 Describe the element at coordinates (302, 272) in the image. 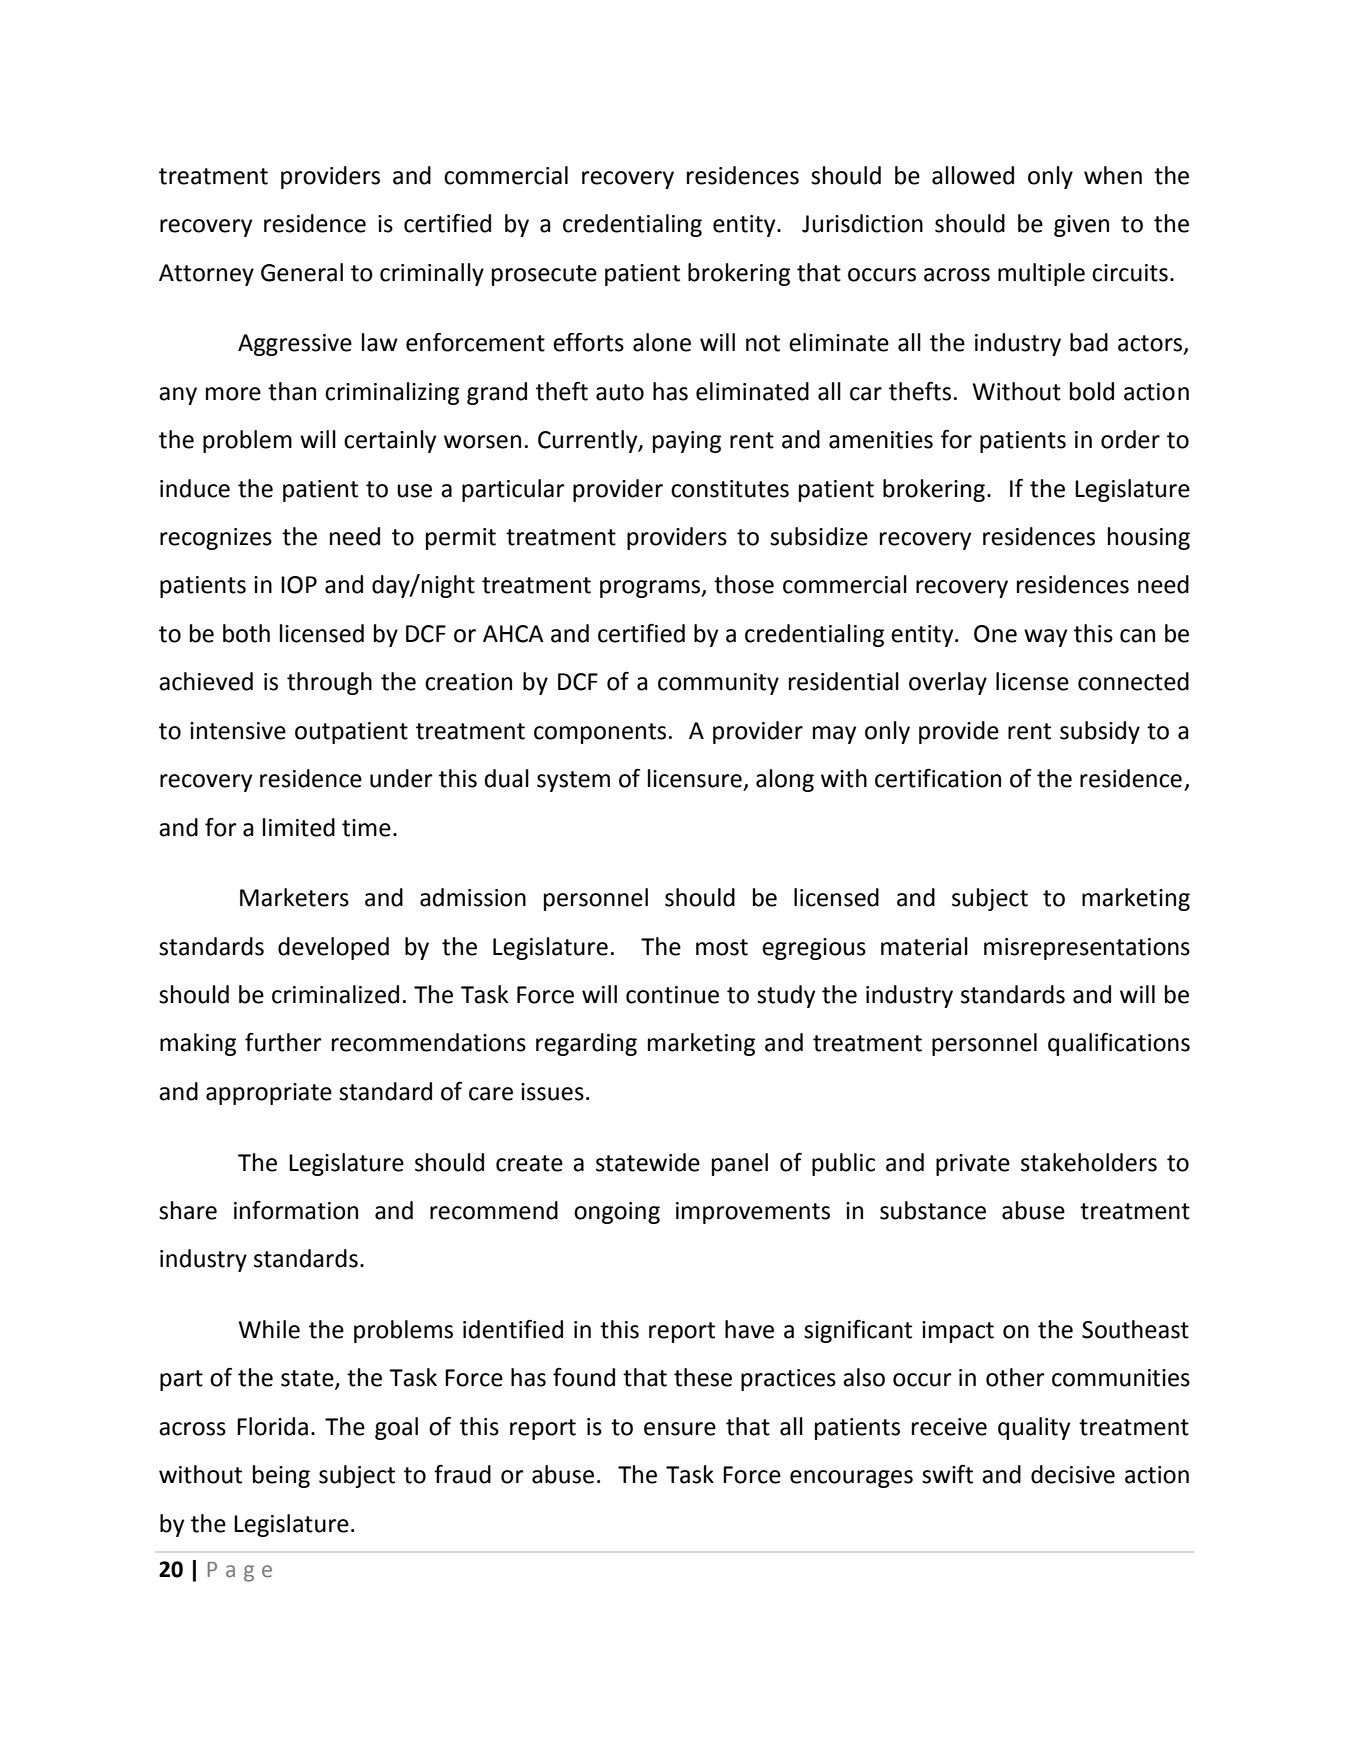

I see `General` at that location.
